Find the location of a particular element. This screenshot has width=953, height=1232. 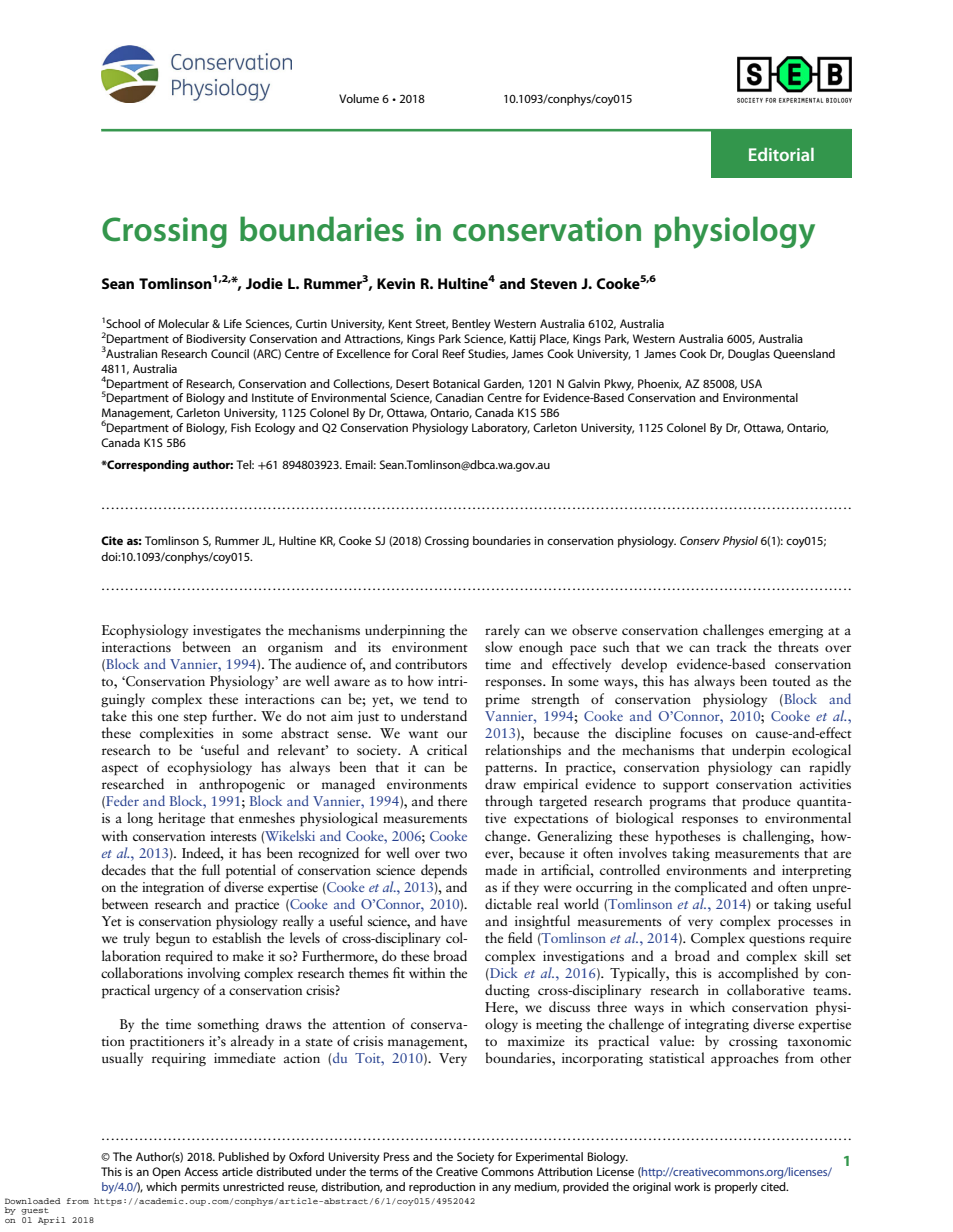

processes is located at coordinates (805, 924).
